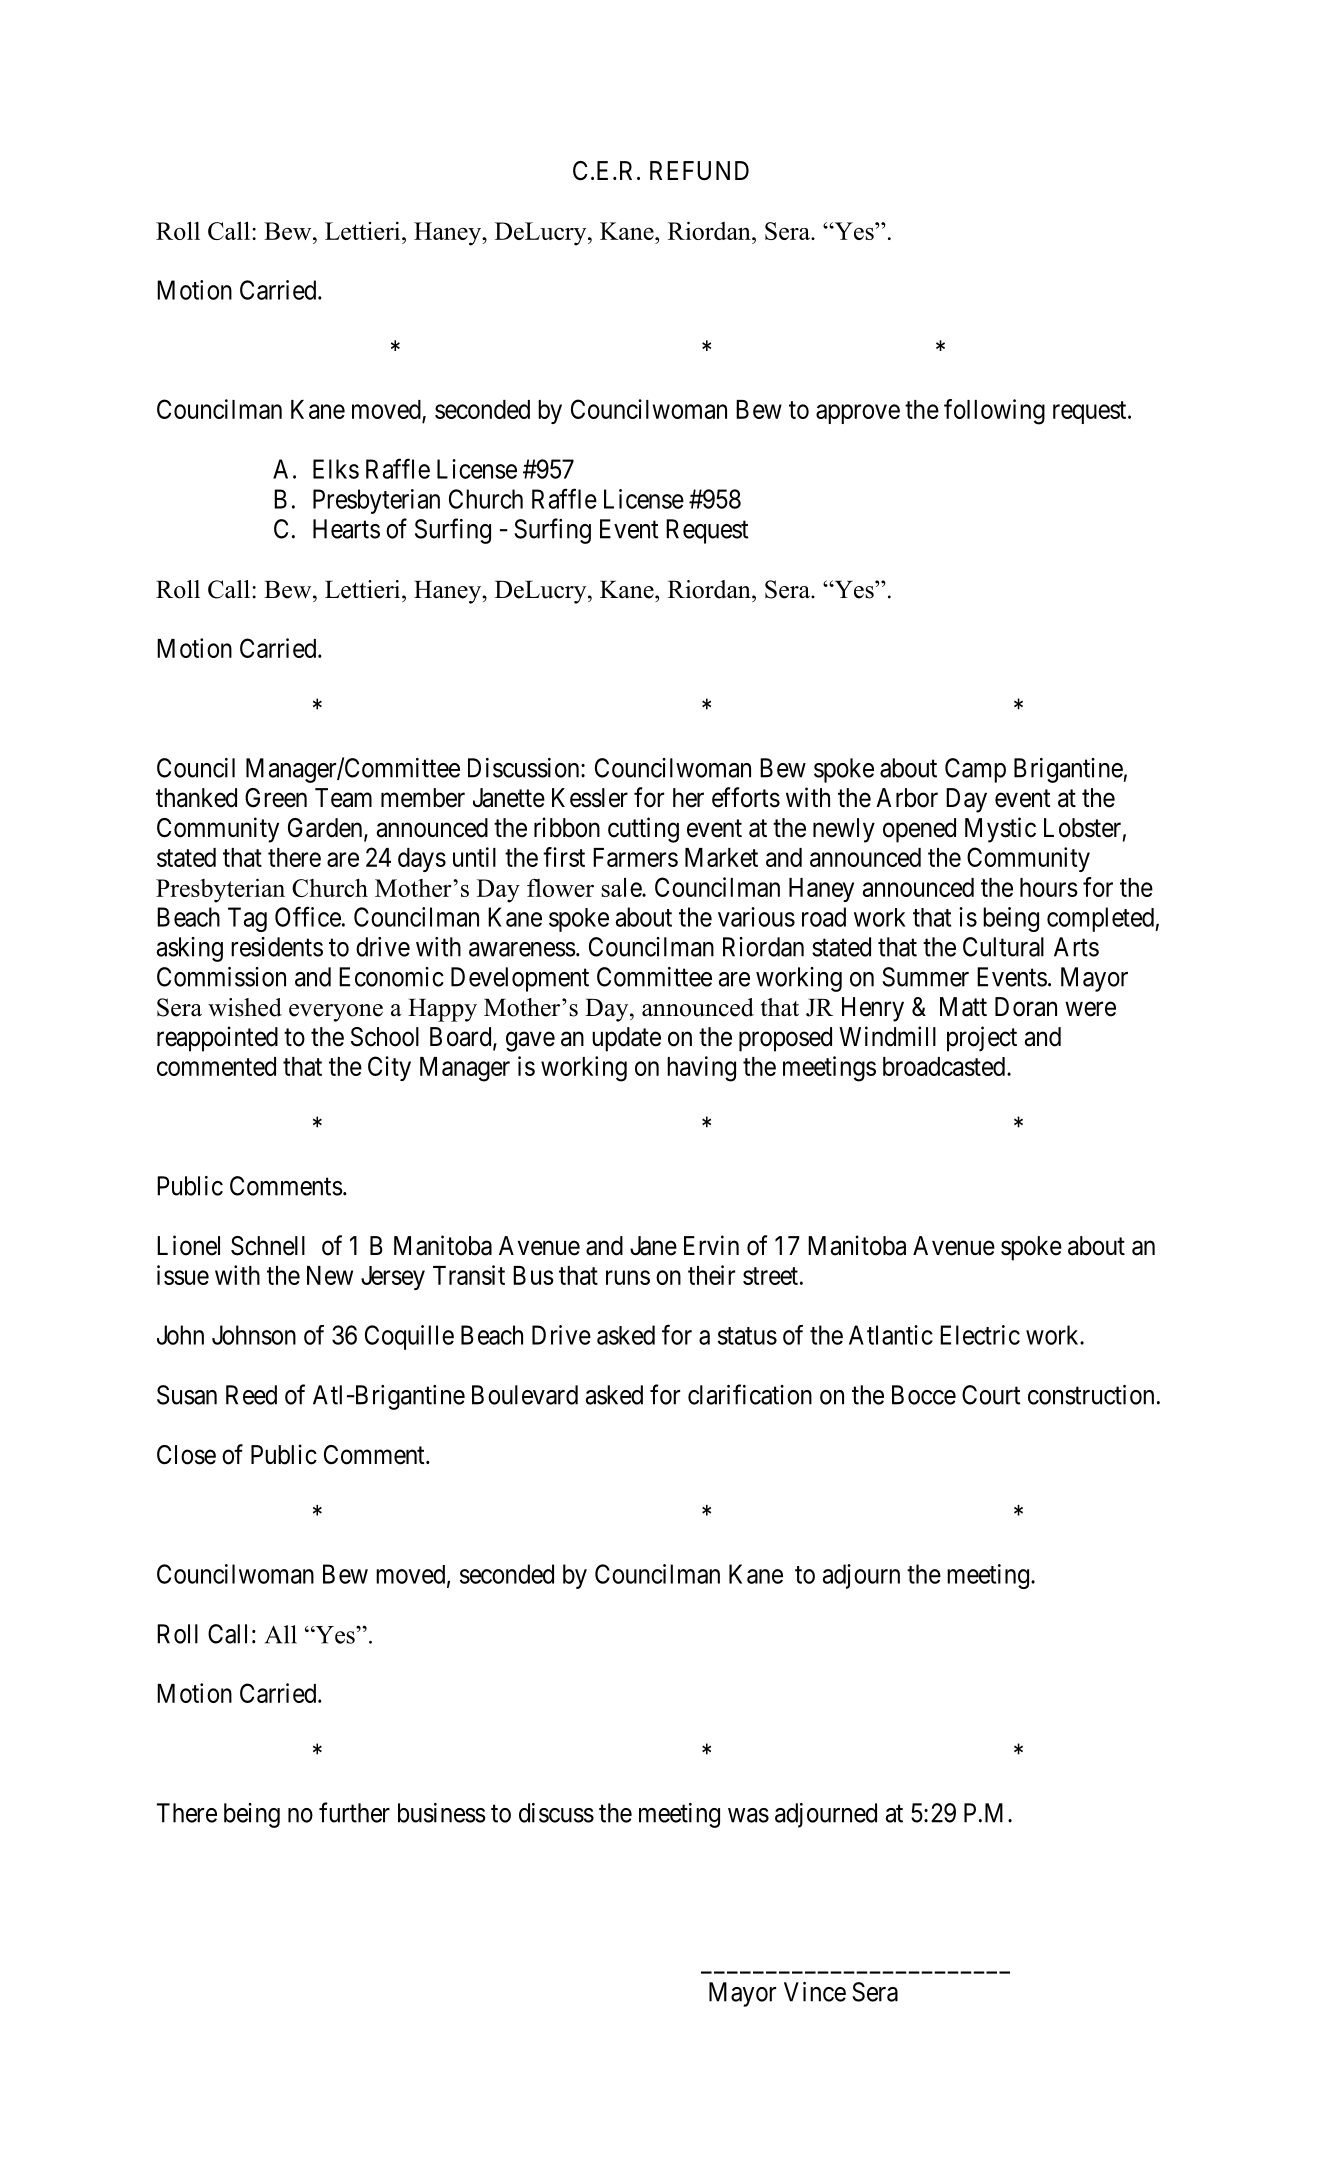  What do you see at coordinates (815, 1992) in the screenshot?
I see `Vince` at bounding box center [815, 1992].
